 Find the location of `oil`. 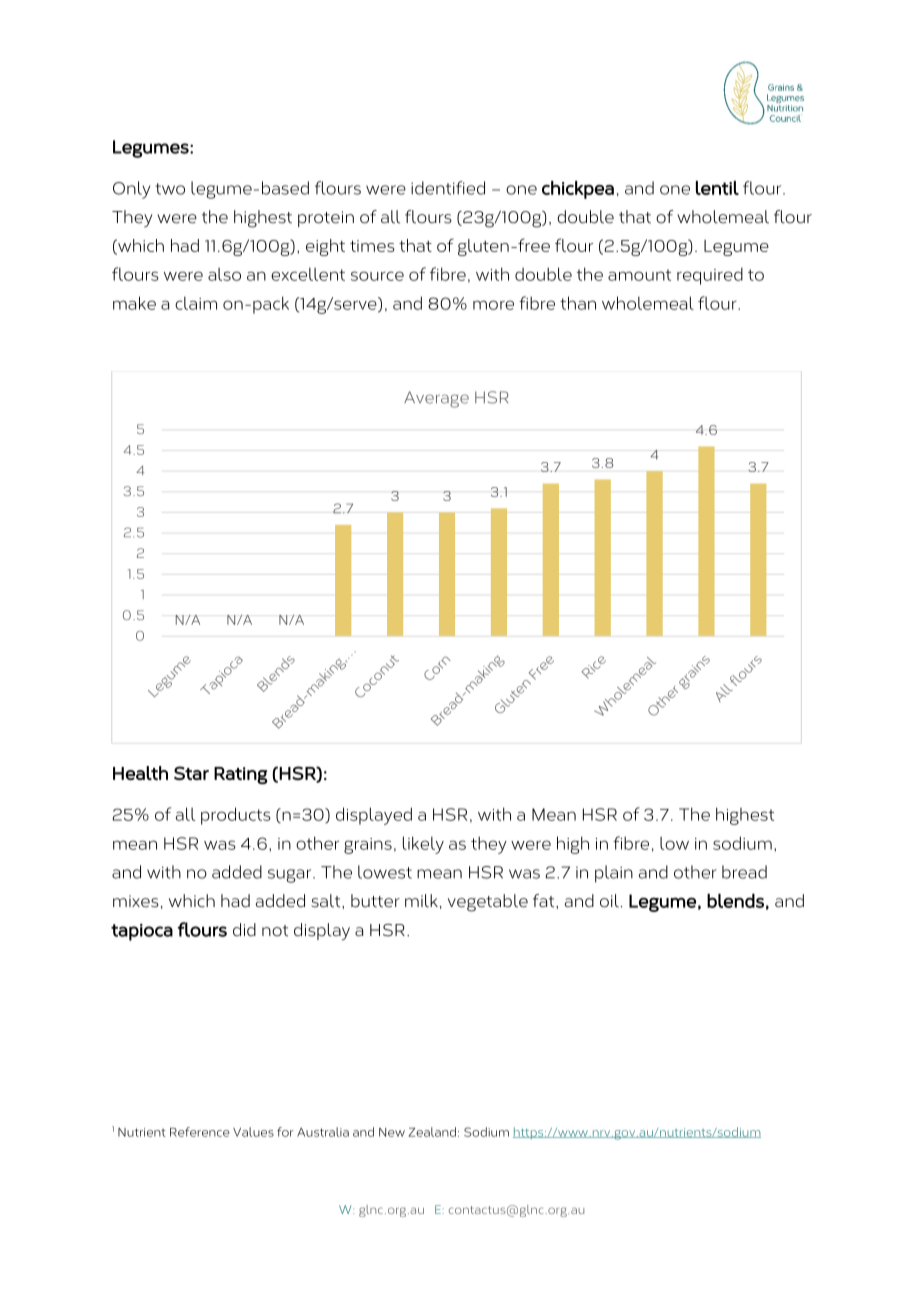

oil is located at coordinates (609, 901).
